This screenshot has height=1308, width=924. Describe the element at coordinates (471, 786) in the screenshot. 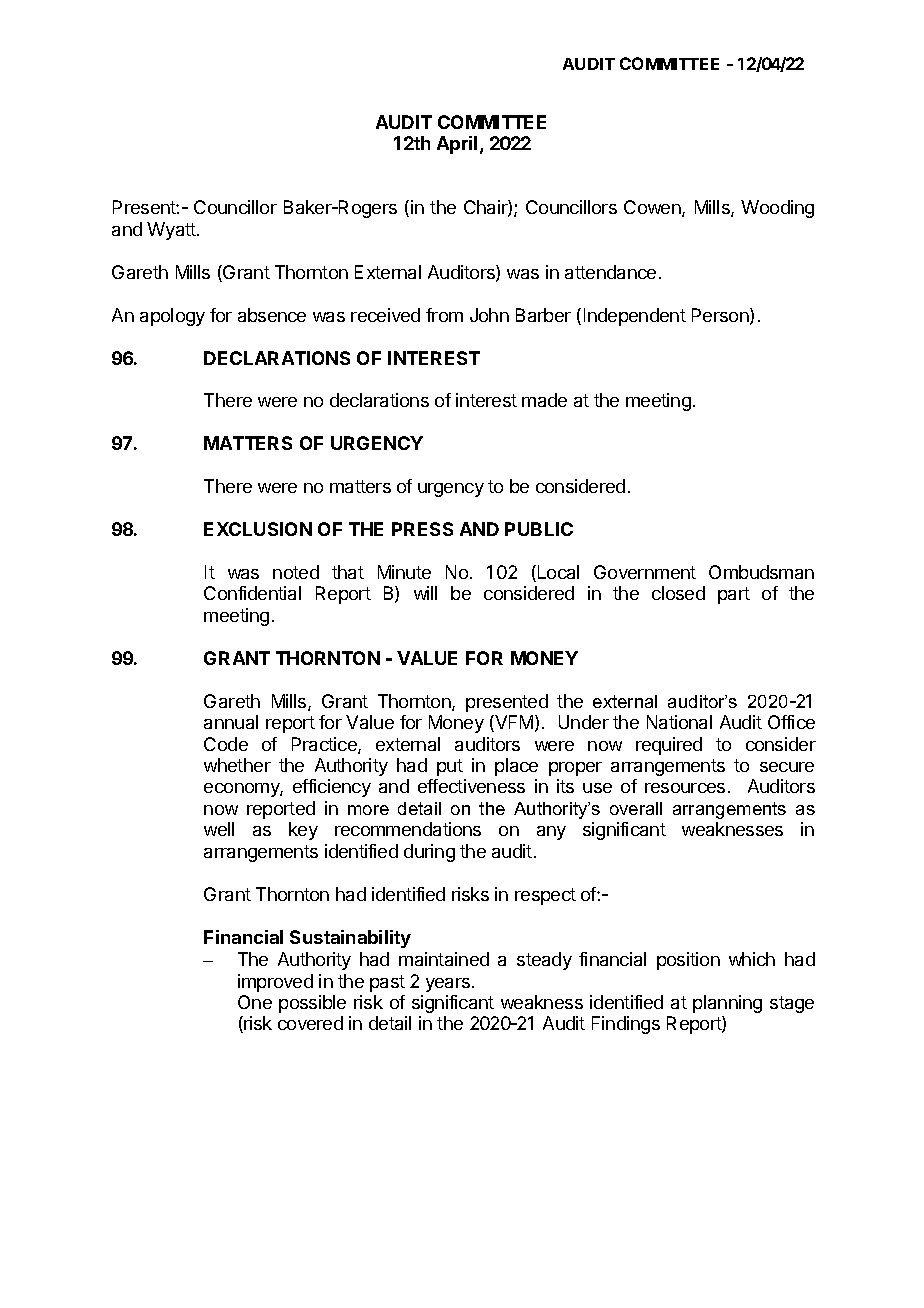

I see `effectiveness` at that location.
